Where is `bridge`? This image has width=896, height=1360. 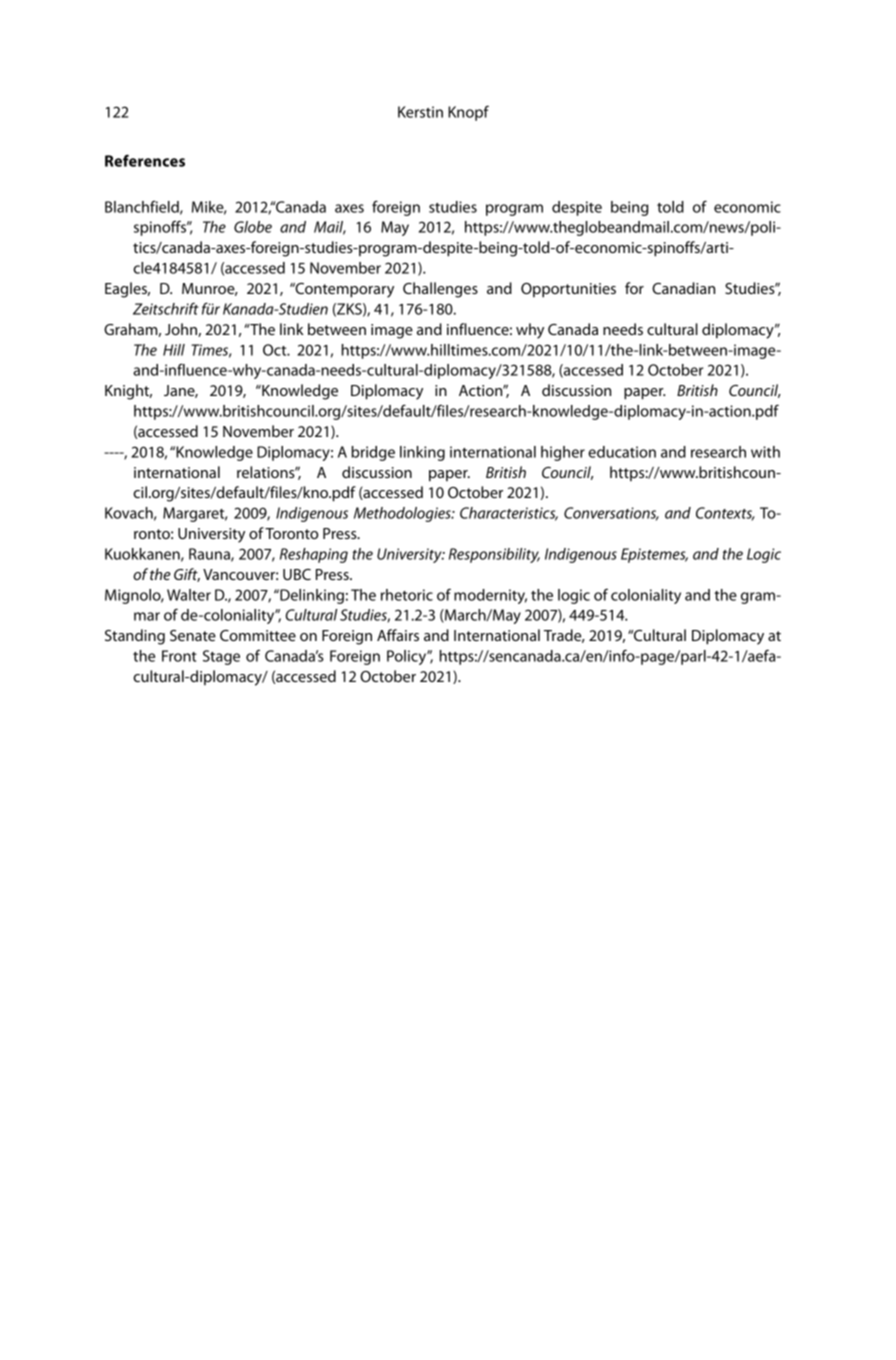 bridge is located at coordinates (373, 453).
